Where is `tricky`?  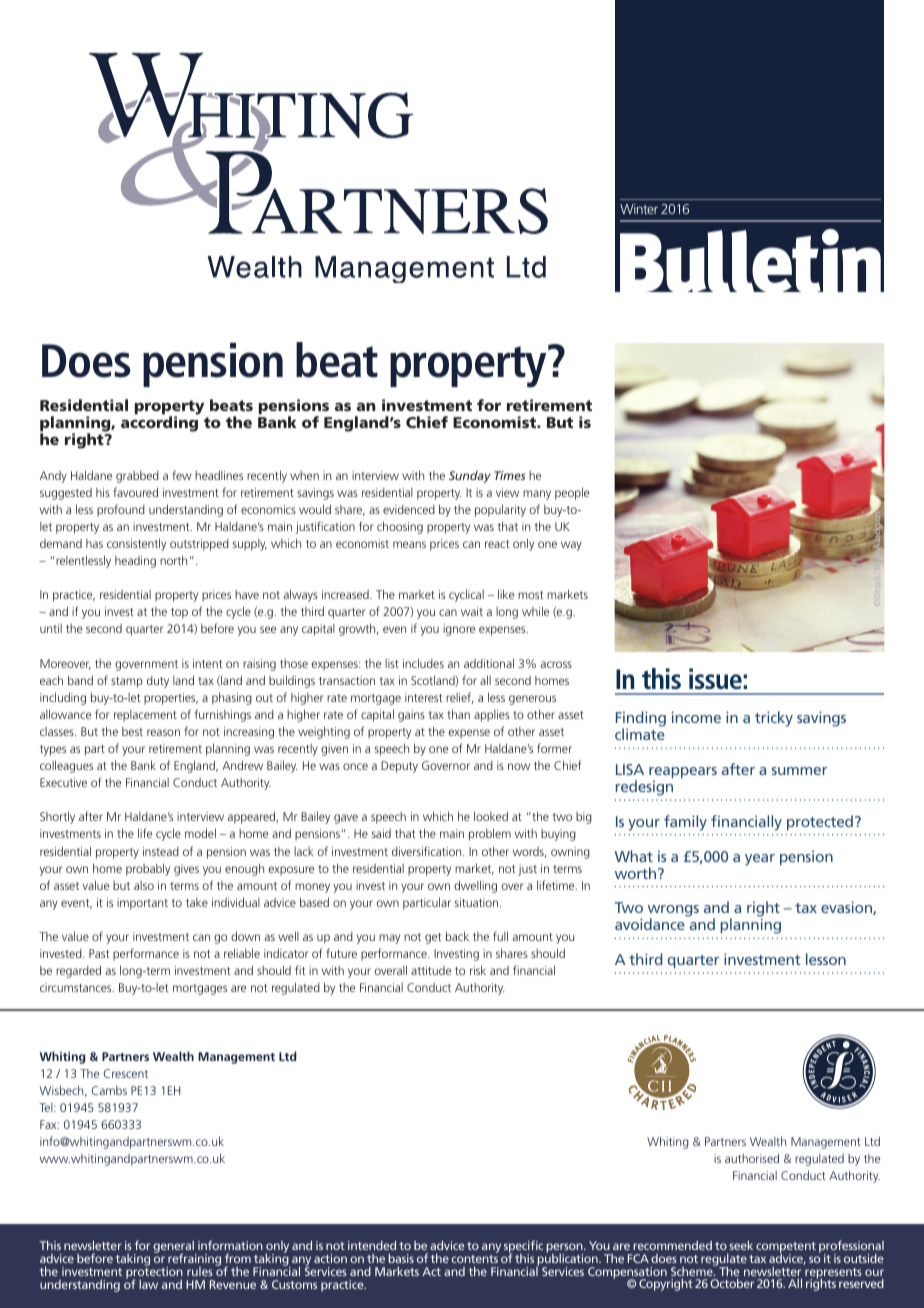
tricky is located at coordinates (774, 719).
